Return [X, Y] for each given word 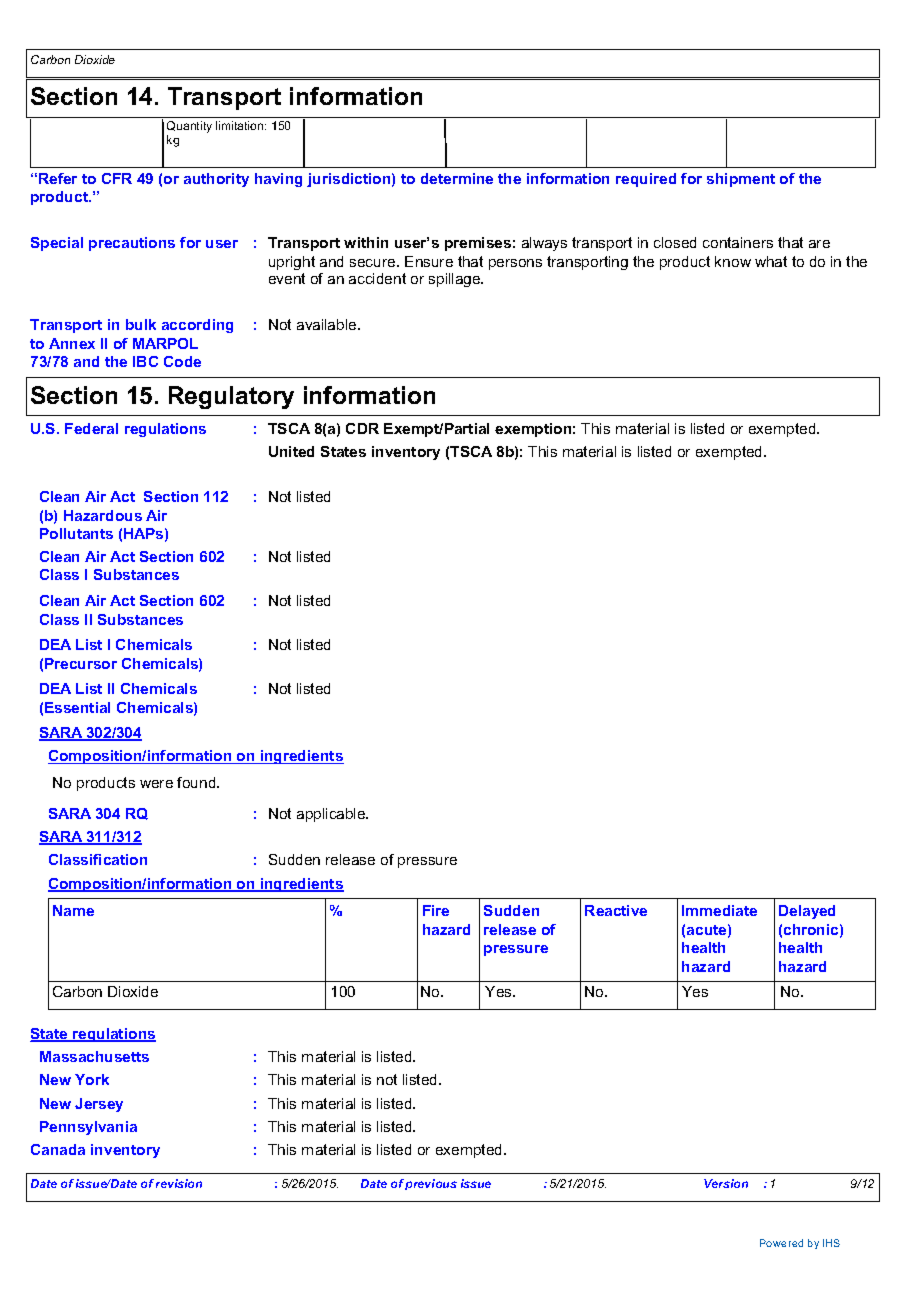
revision [179, 1183]
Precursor [81, 663]
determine [457, 178]
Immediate [719, 910]
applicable [332, 815]
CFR [117, 178]
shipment [741, 180]
